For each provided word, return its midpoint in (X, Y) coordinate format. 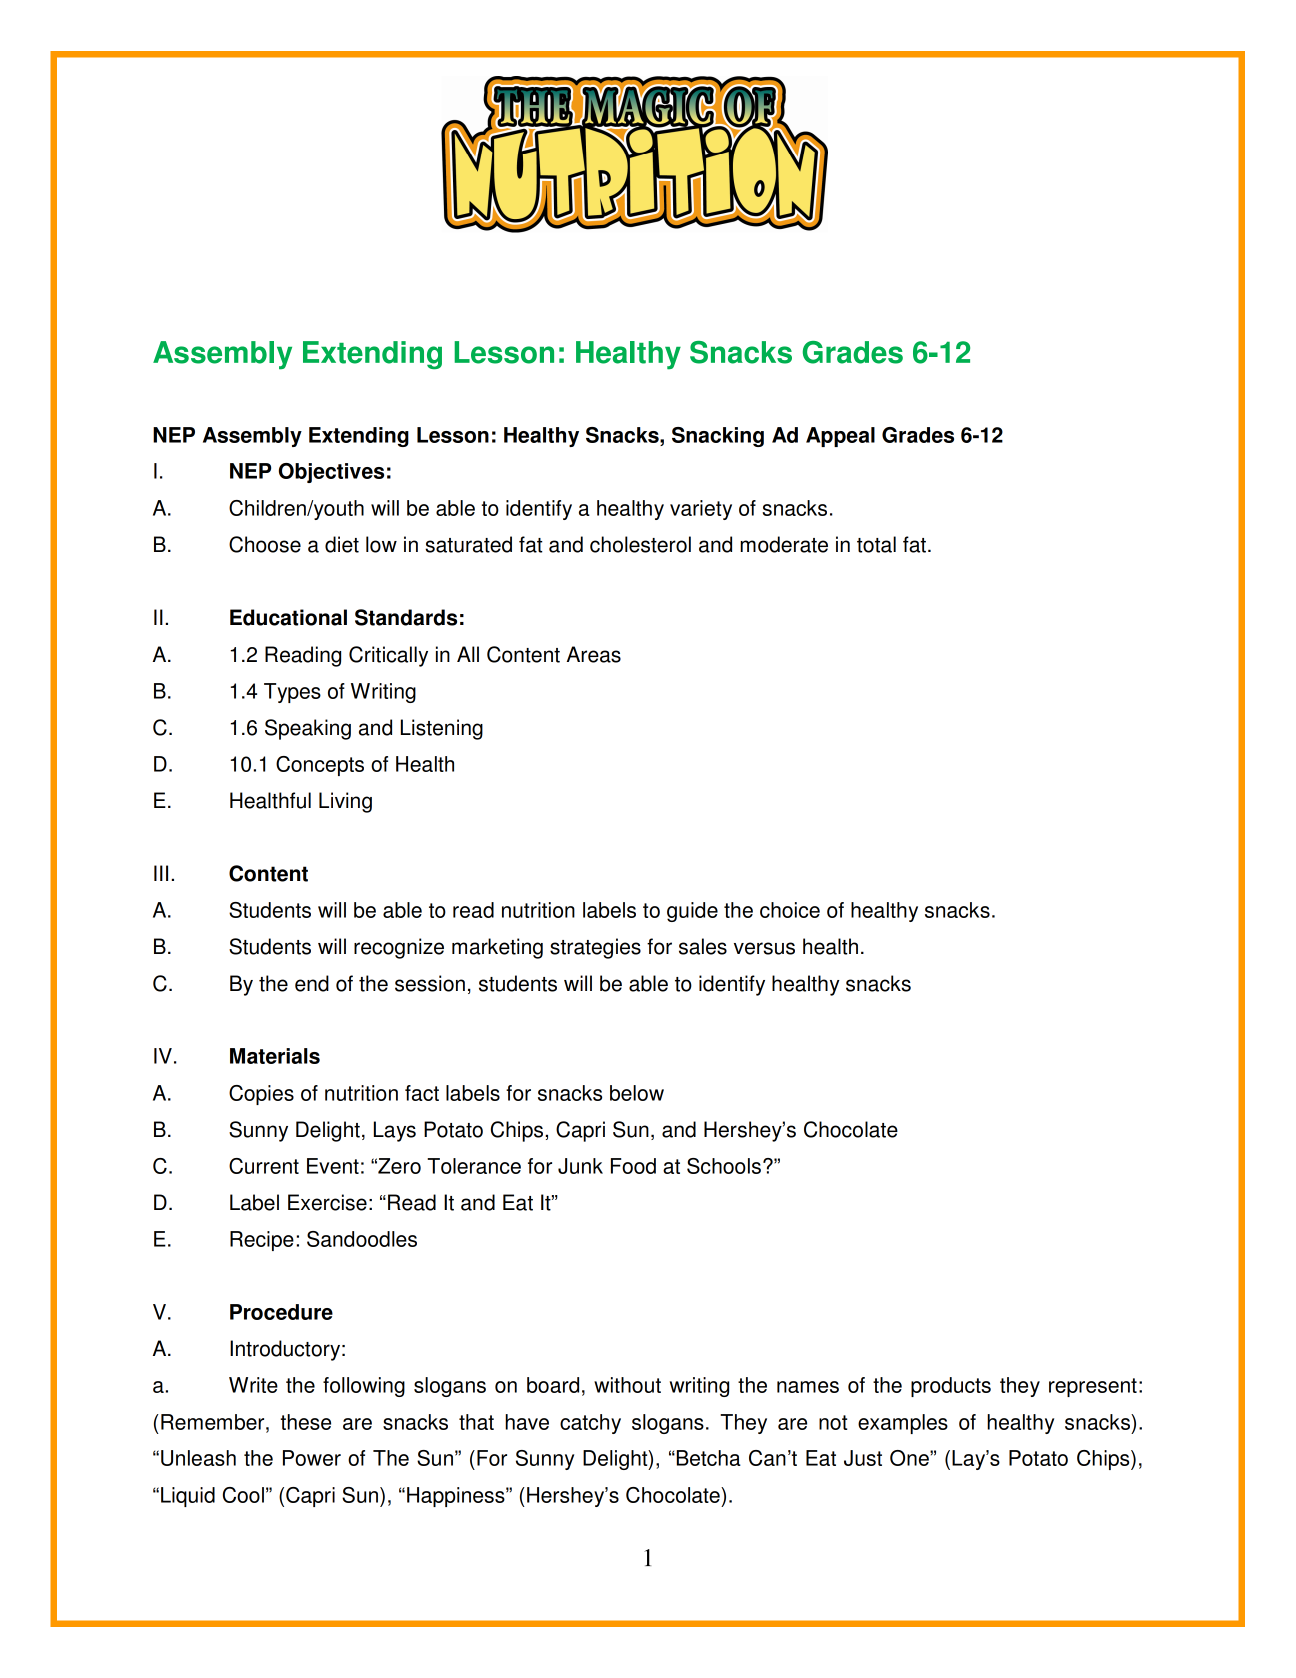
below (637, 1093)
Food (633, 1166)
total (876, 544)
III (161, 873)
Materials (275, 1056)
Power (312, 1458)
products (951, 1387)
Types (292, 693)
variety (701, 510)
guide (692, 912)
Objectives (331, 473)
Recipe (262, 1241)
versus (764, 948)
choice (790, 910)
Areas (594, 654)
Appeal (840, 437)
